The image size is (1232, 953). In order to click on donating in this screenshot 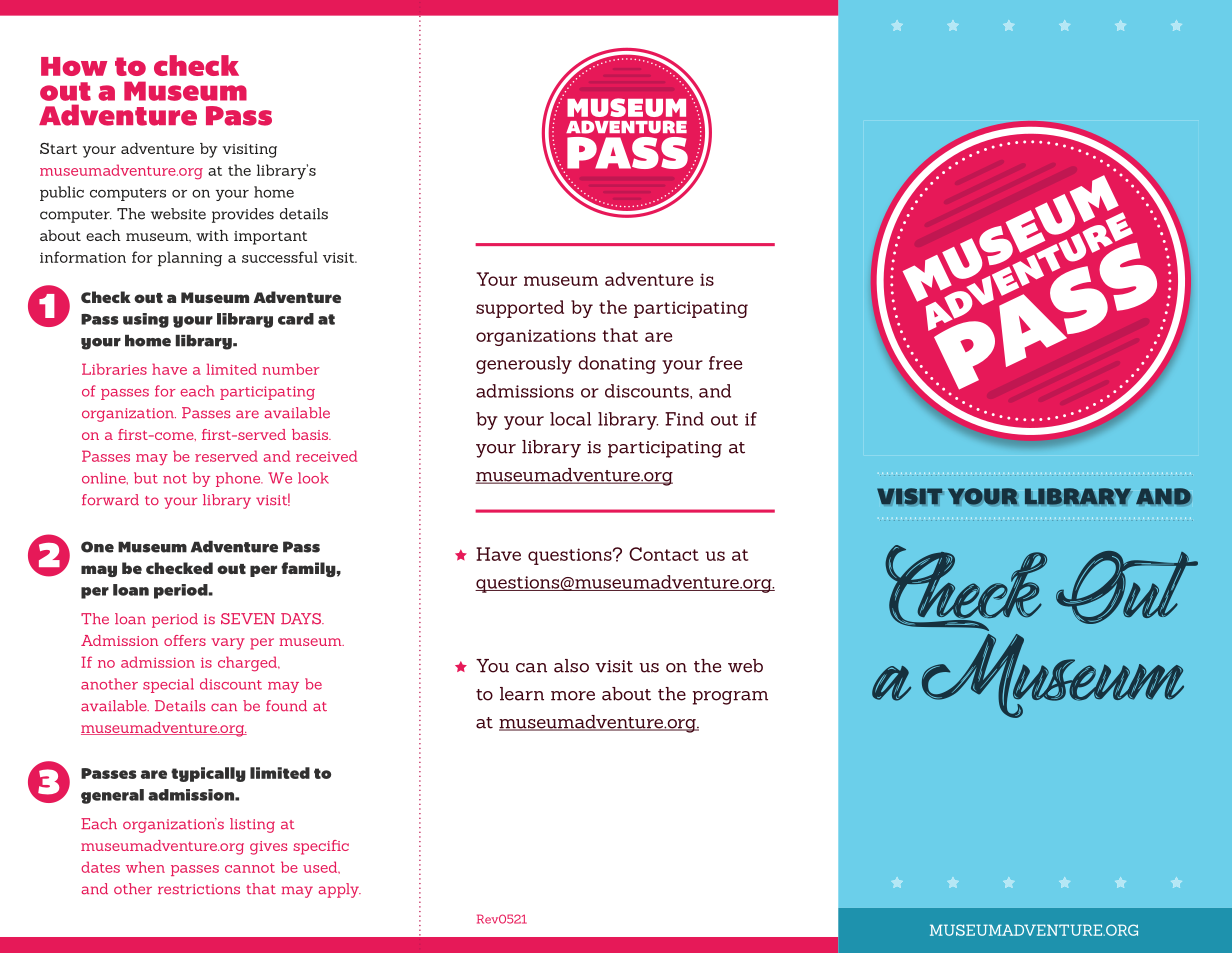, I will do `click(617, 365)`.
